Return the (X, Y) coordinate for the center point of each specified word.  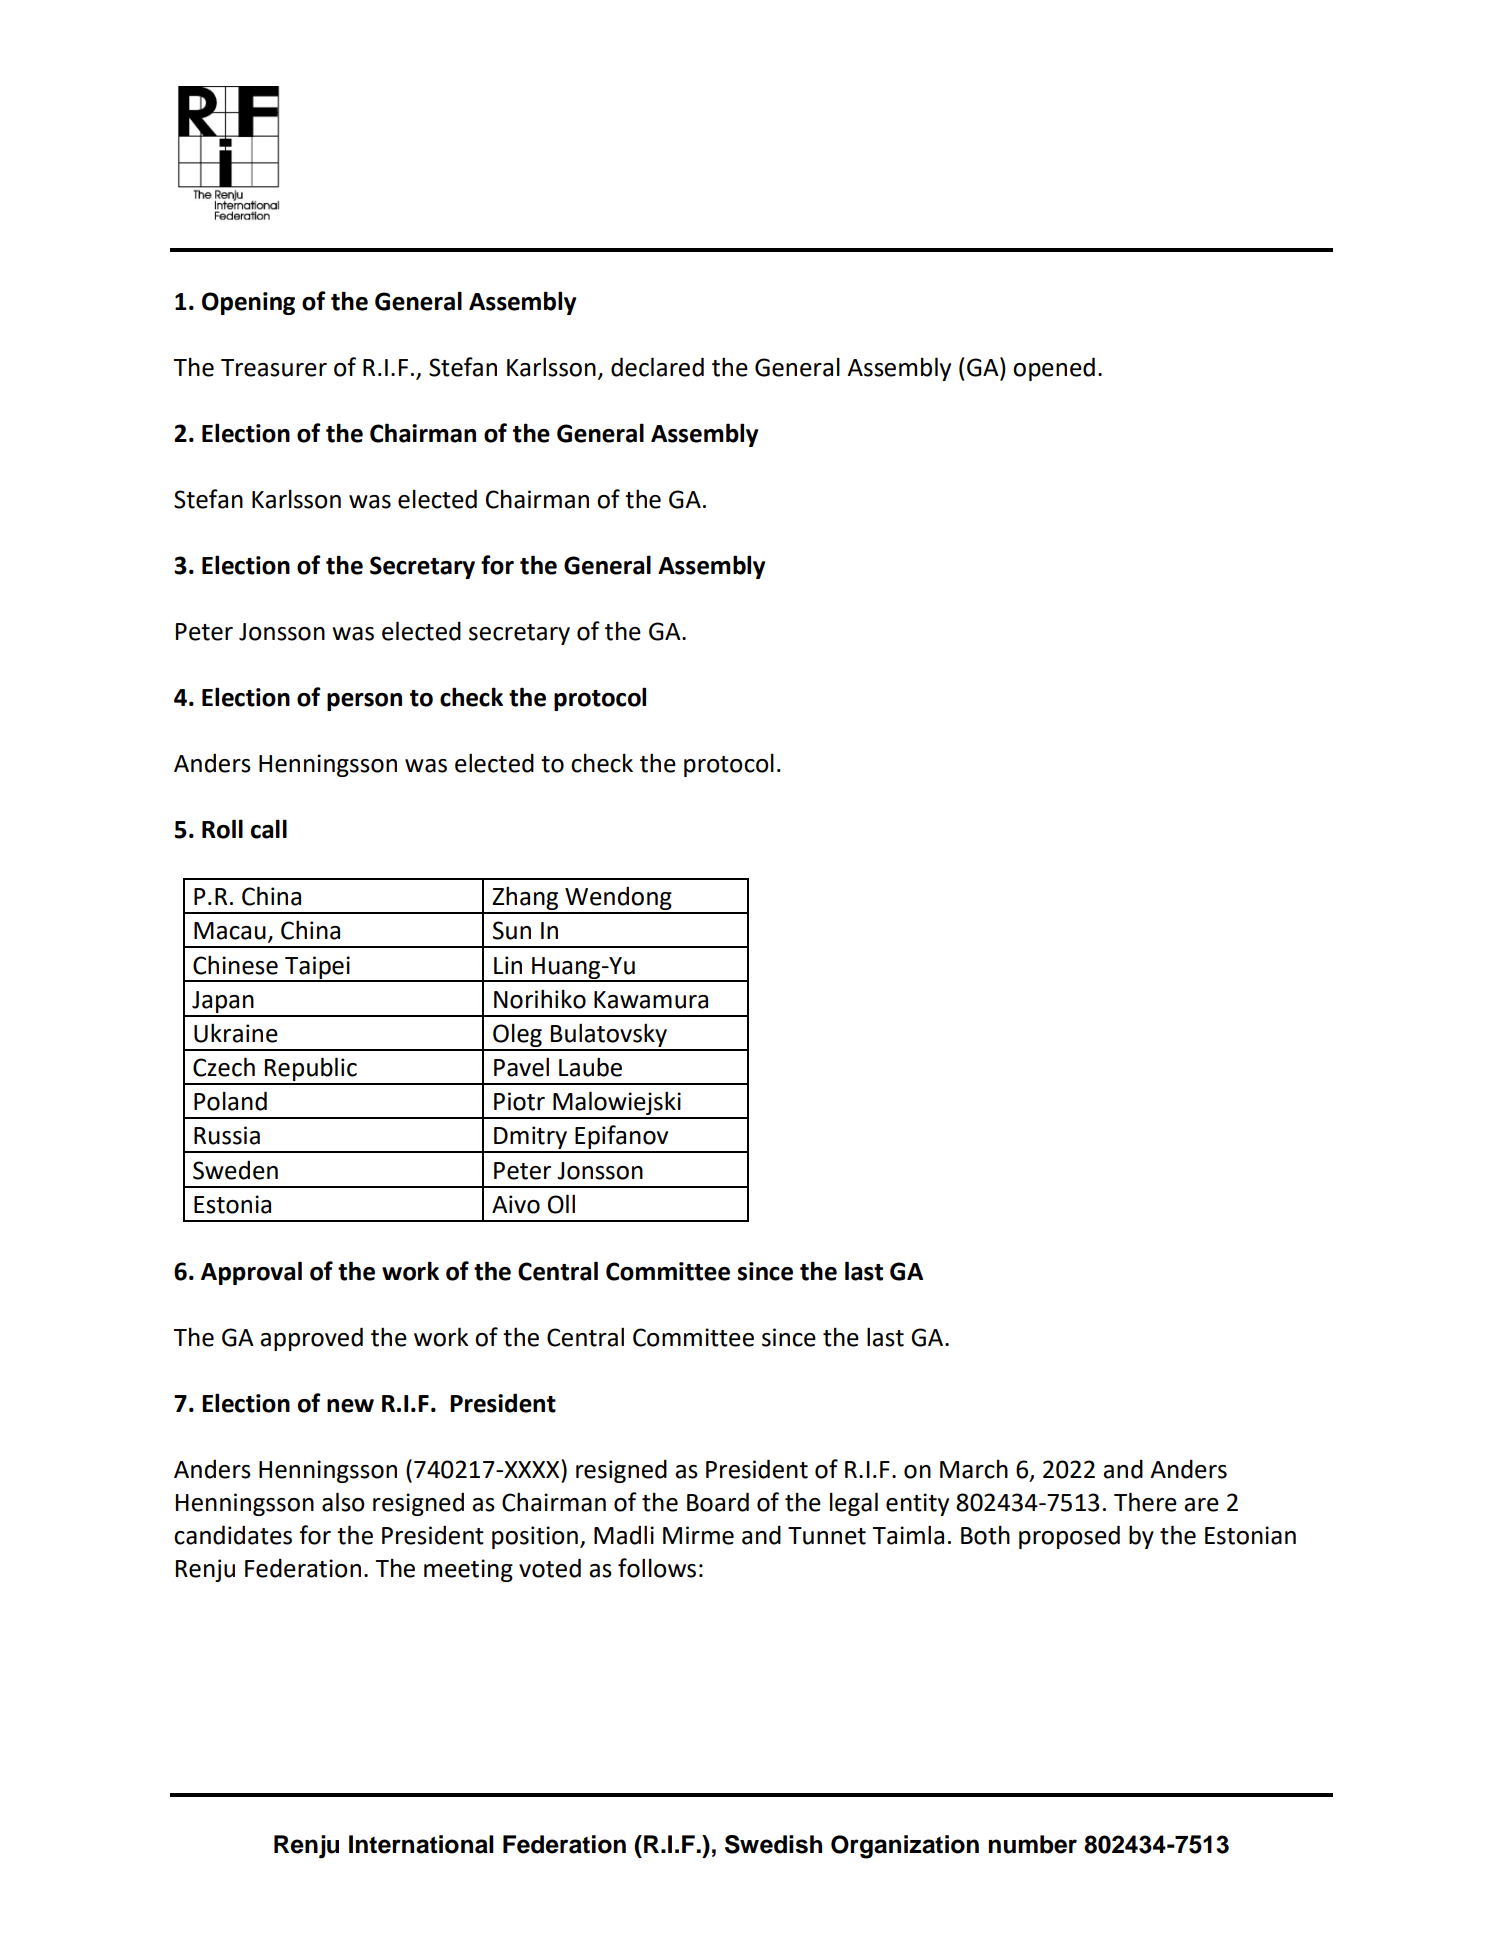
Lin (508, 965)
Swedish (773, 1844)
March (974, 1469)
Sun (512, 930)
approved (311, 1339)
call (269, 829)
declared (657, 367)
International (421, 1844)
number (1033, 1844)
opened (1054, 369)
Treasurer (274, 368)
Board (718, 1502)
